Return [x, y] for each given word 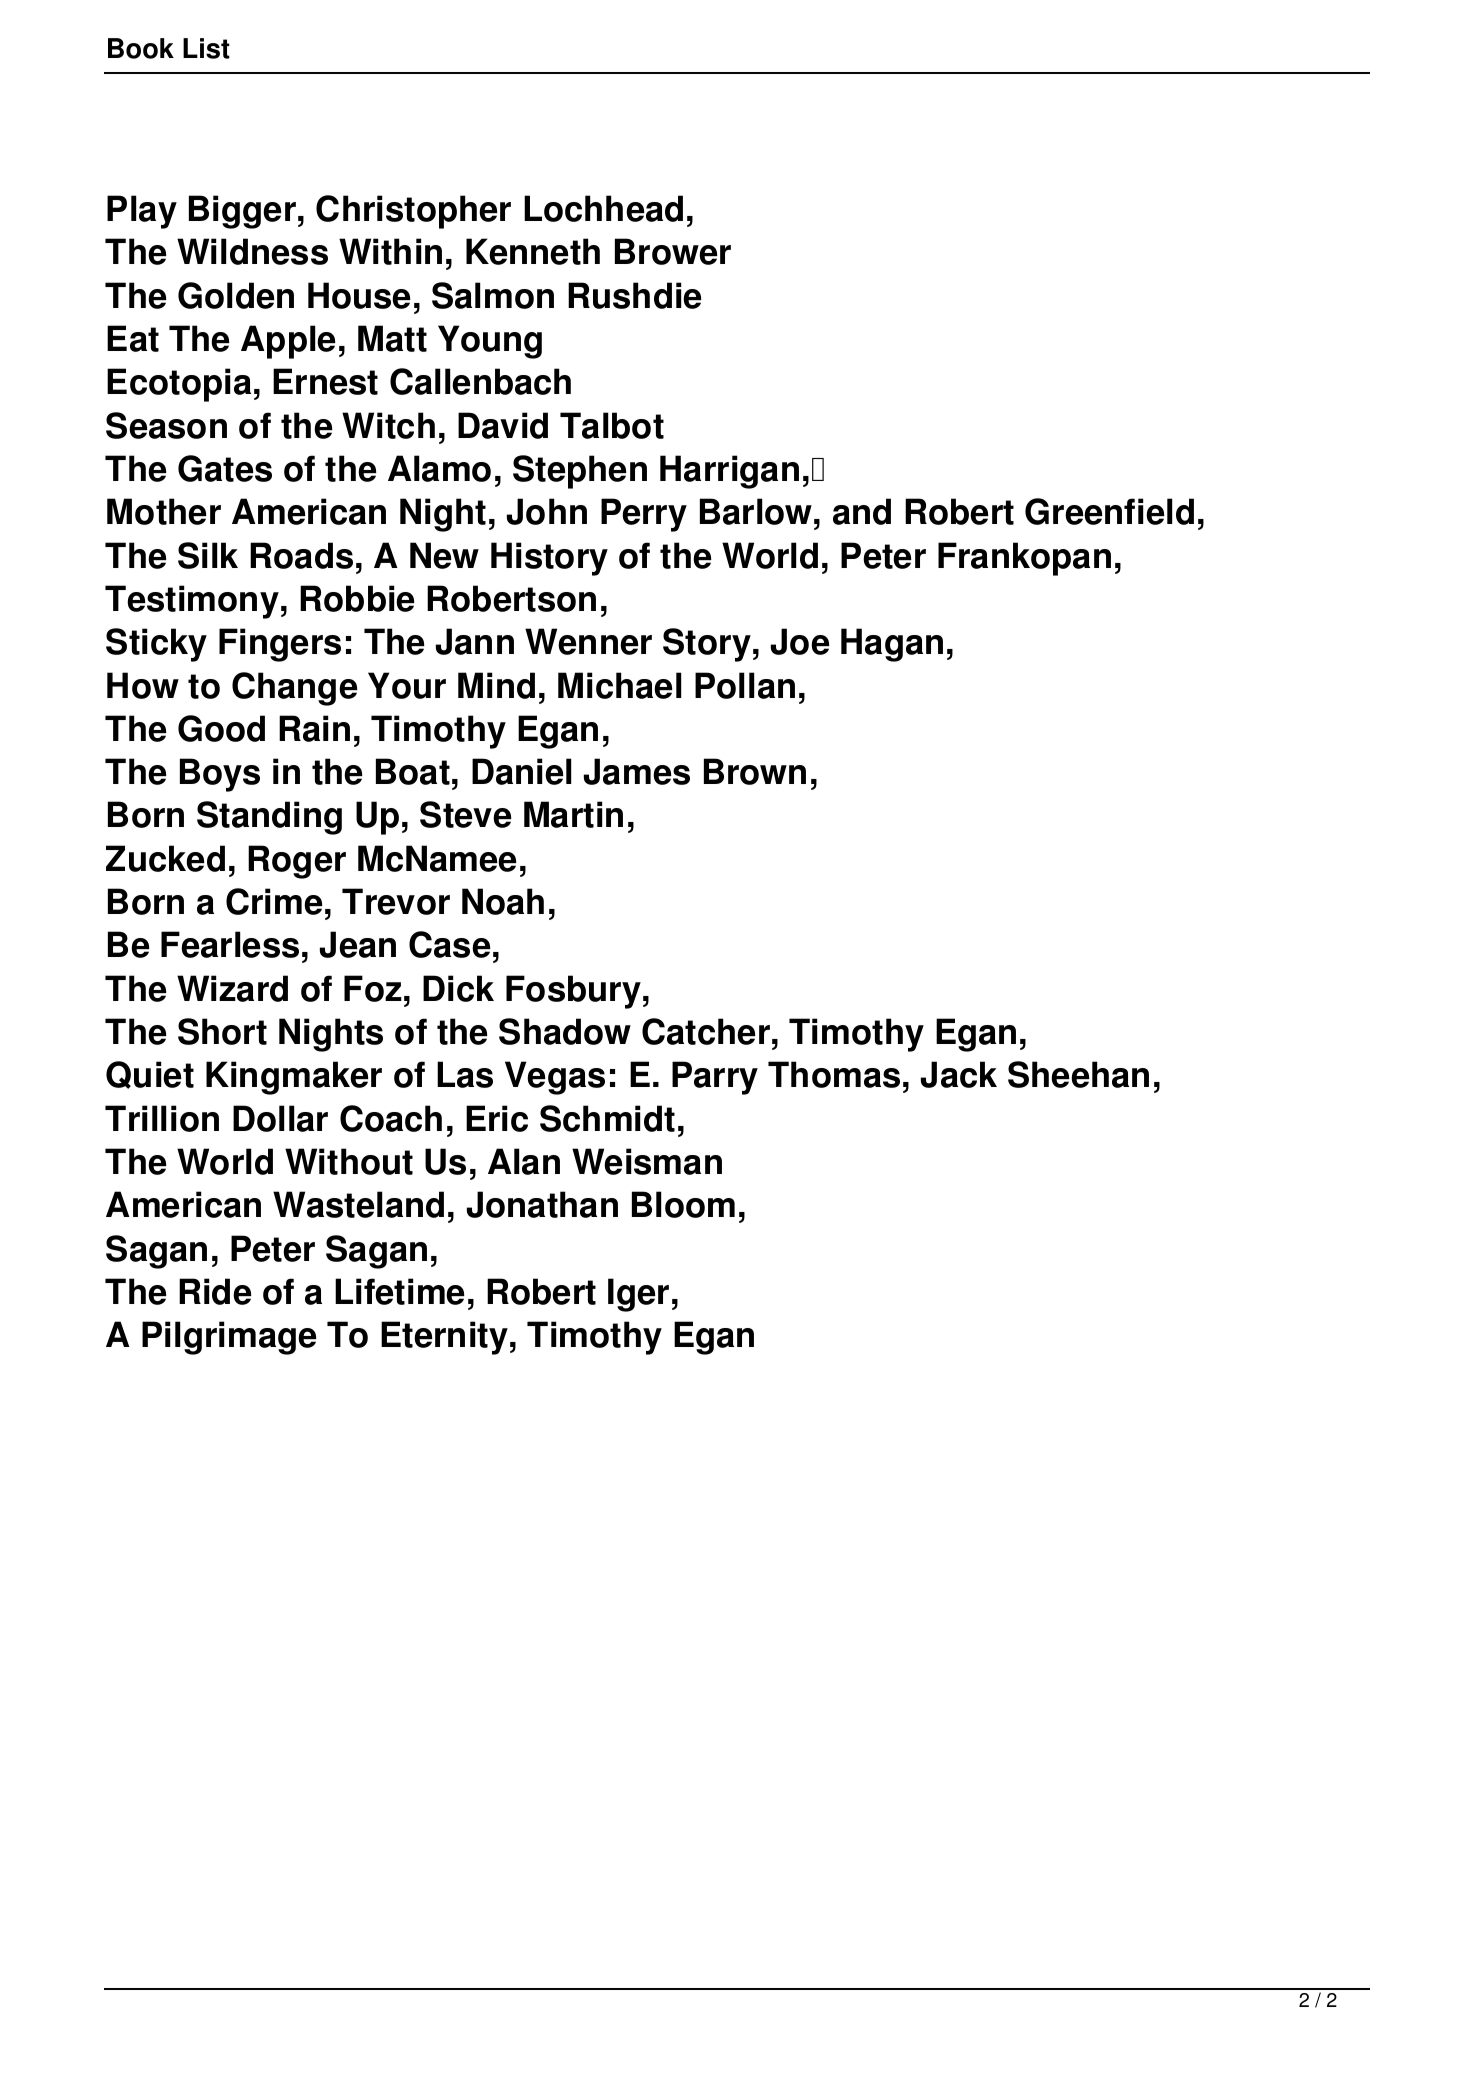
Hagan [892, 645]
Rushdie [634, 295]
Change [294, 689]
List [206, 48]
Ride [215, 1291]
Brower [673, 251]
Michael [619, 685]
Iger [638, 1295]
